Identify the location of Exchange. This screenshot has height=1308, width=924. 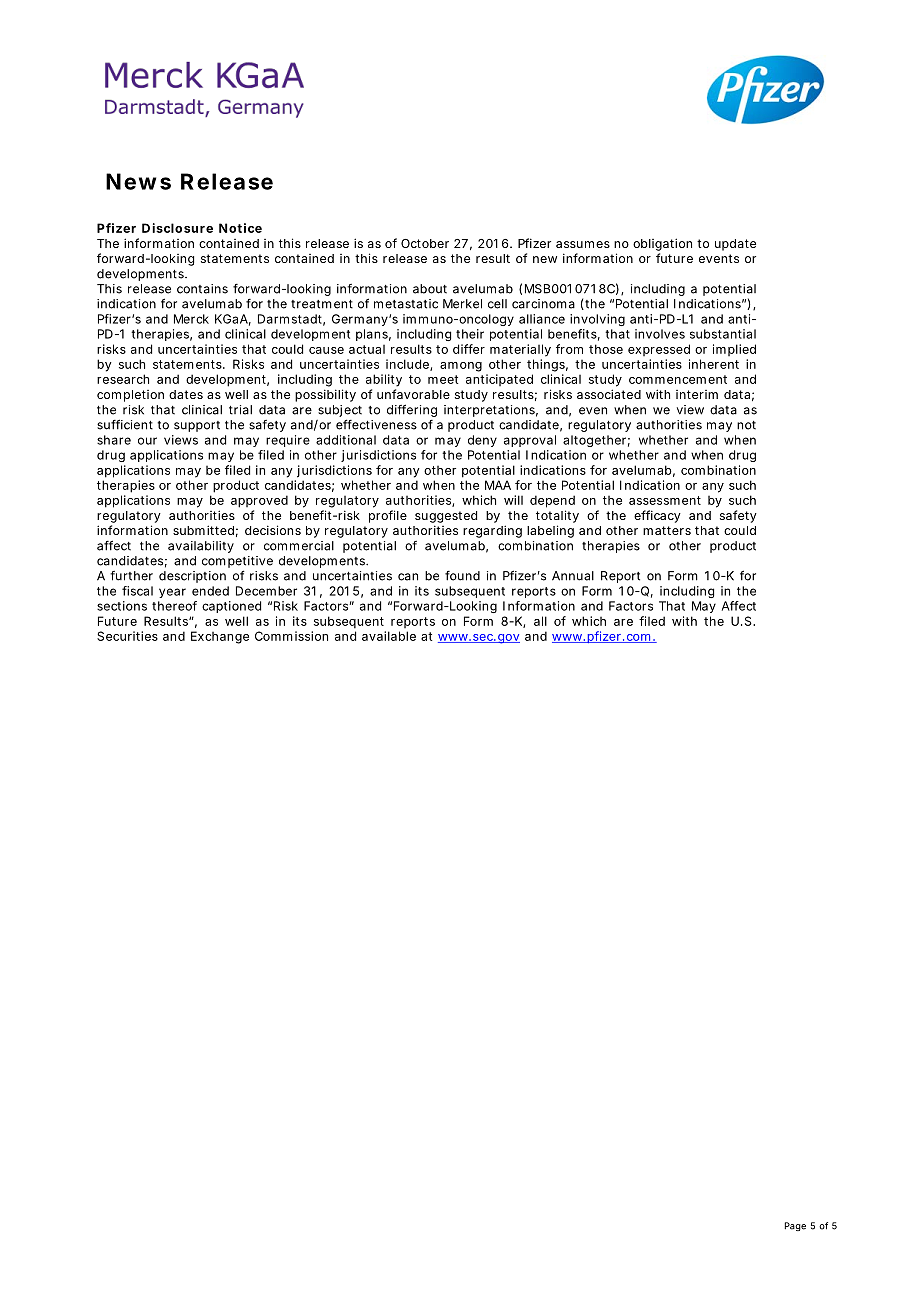
(220, 637).
